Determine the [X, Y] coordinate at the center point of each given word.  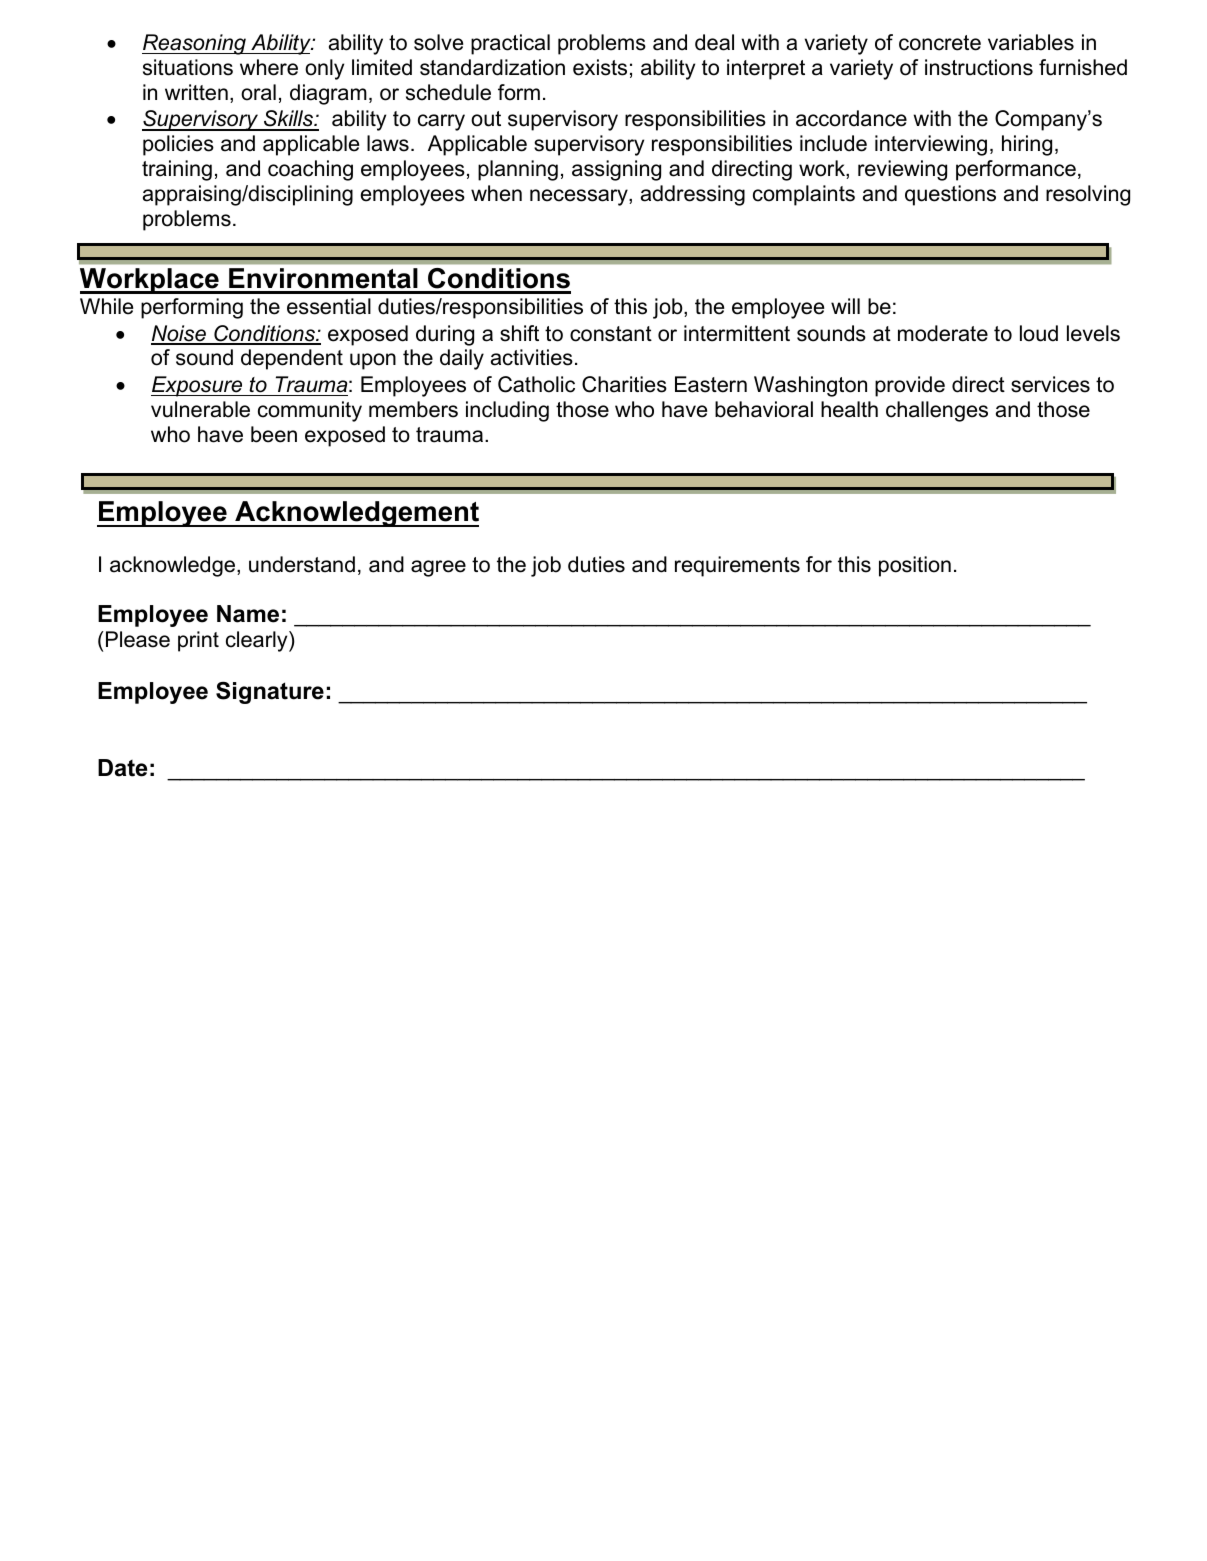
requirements [737, 566]
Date [122, 768]
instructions [979, 67]
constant [611, 334]
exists [600, 67]
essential [329, 306]
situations [188, 67]
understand [302, 564]
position [915, 566]
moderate [943, 333]
